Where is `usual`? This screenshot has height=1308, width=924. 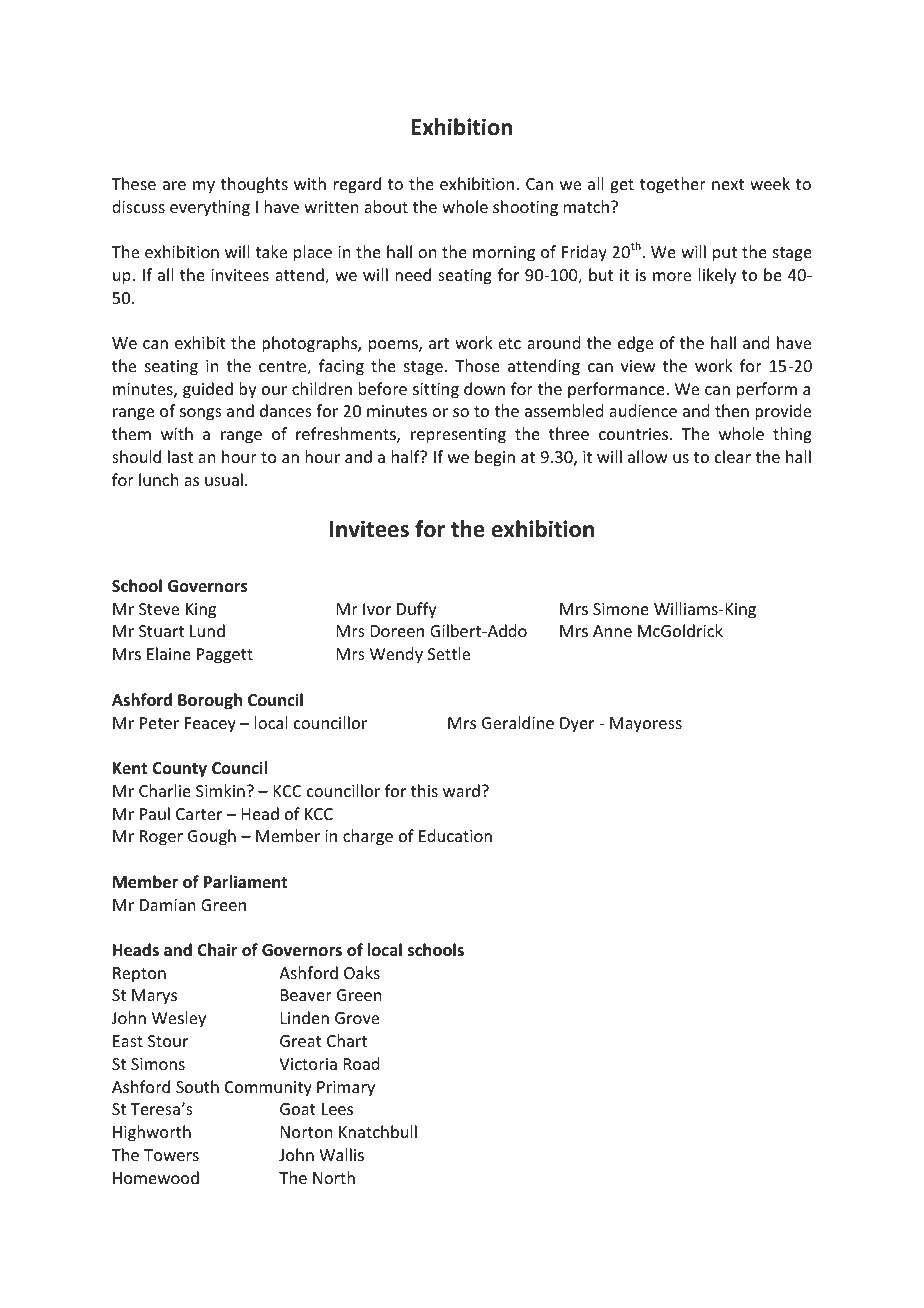 usual is located at coordinates (224, 479).
